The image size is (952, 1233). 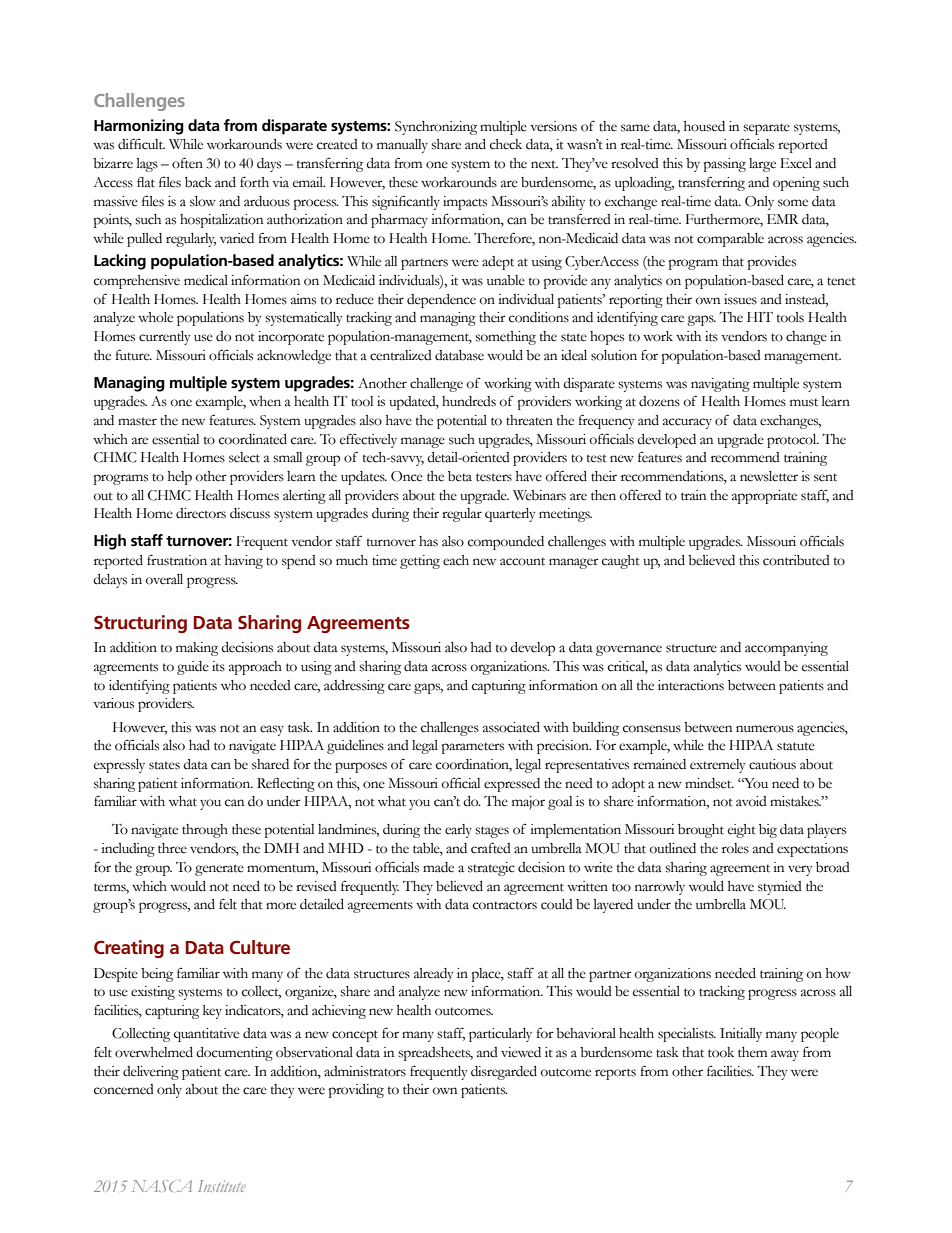 What do you see at coordinates (458, 831) in the screenshot?
I see `early` at bounding box center [458, 831].
